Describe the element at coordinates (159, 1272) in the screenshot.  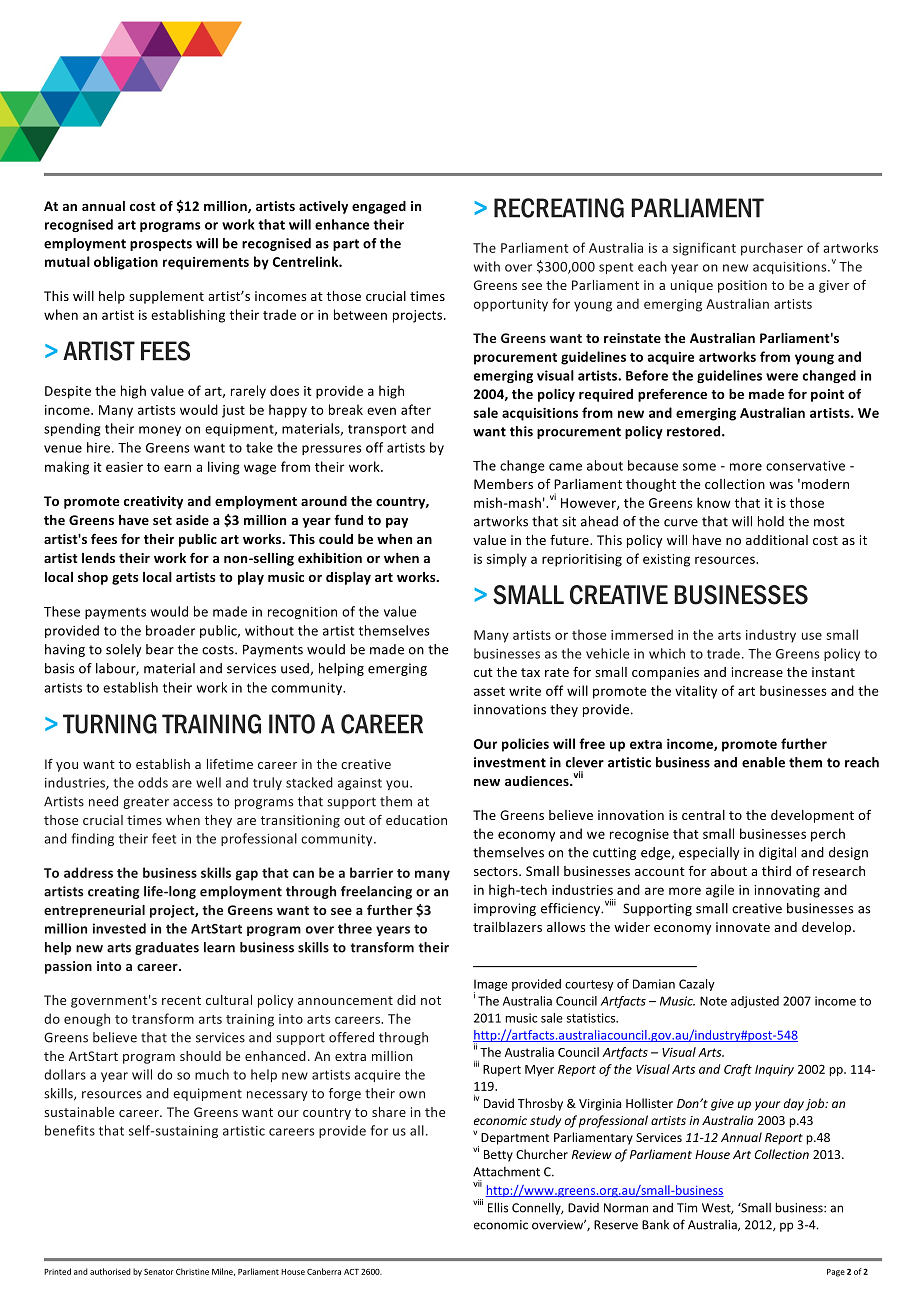
I see `Senator` at that location.
